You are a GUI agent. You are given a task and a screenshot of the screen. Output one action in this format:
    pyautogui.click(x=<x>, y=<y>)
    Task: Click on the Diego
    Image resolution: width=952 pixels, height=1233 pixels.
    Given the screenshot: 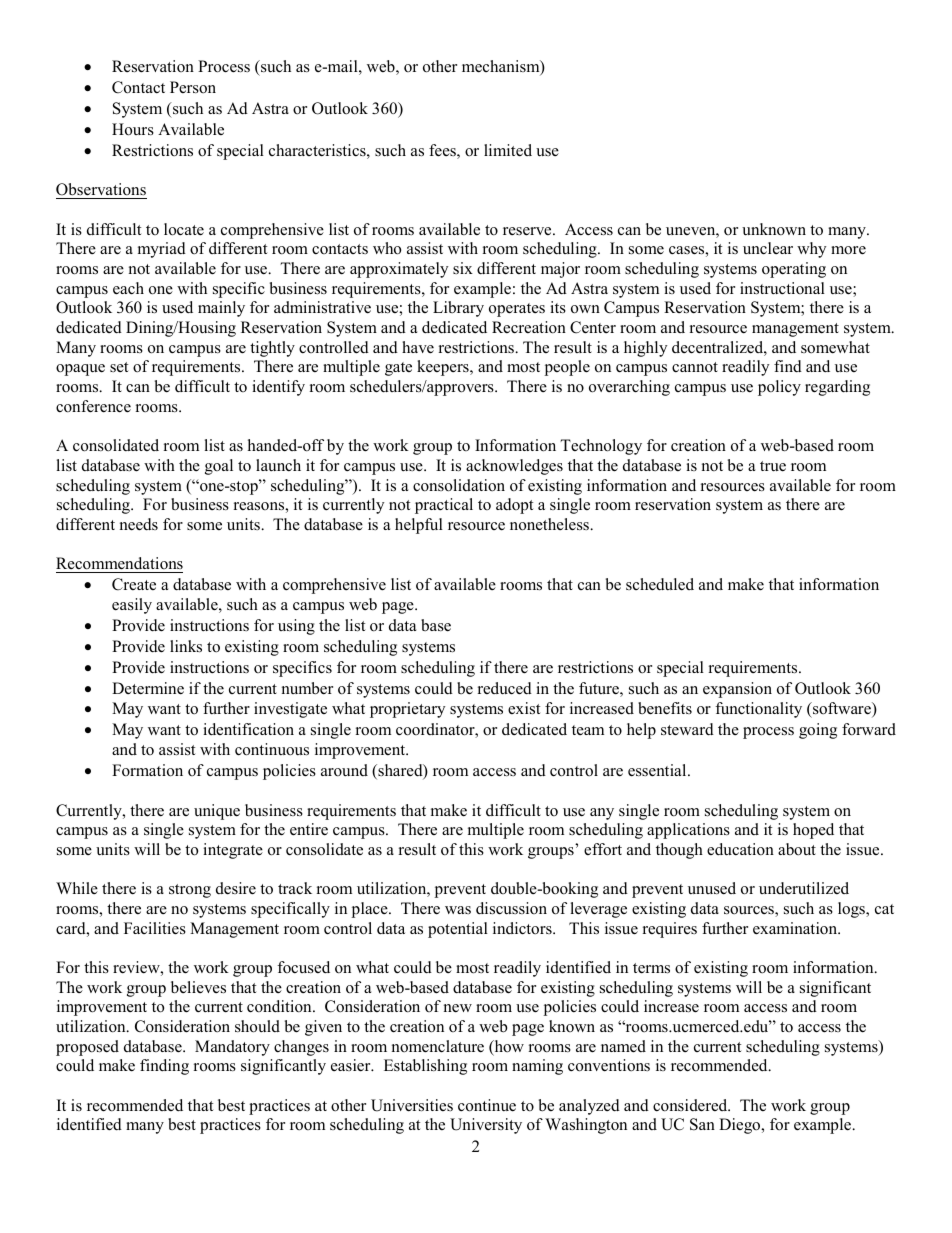 What is the action you would take?
    pyautogui.click(x=741, y=1126)
